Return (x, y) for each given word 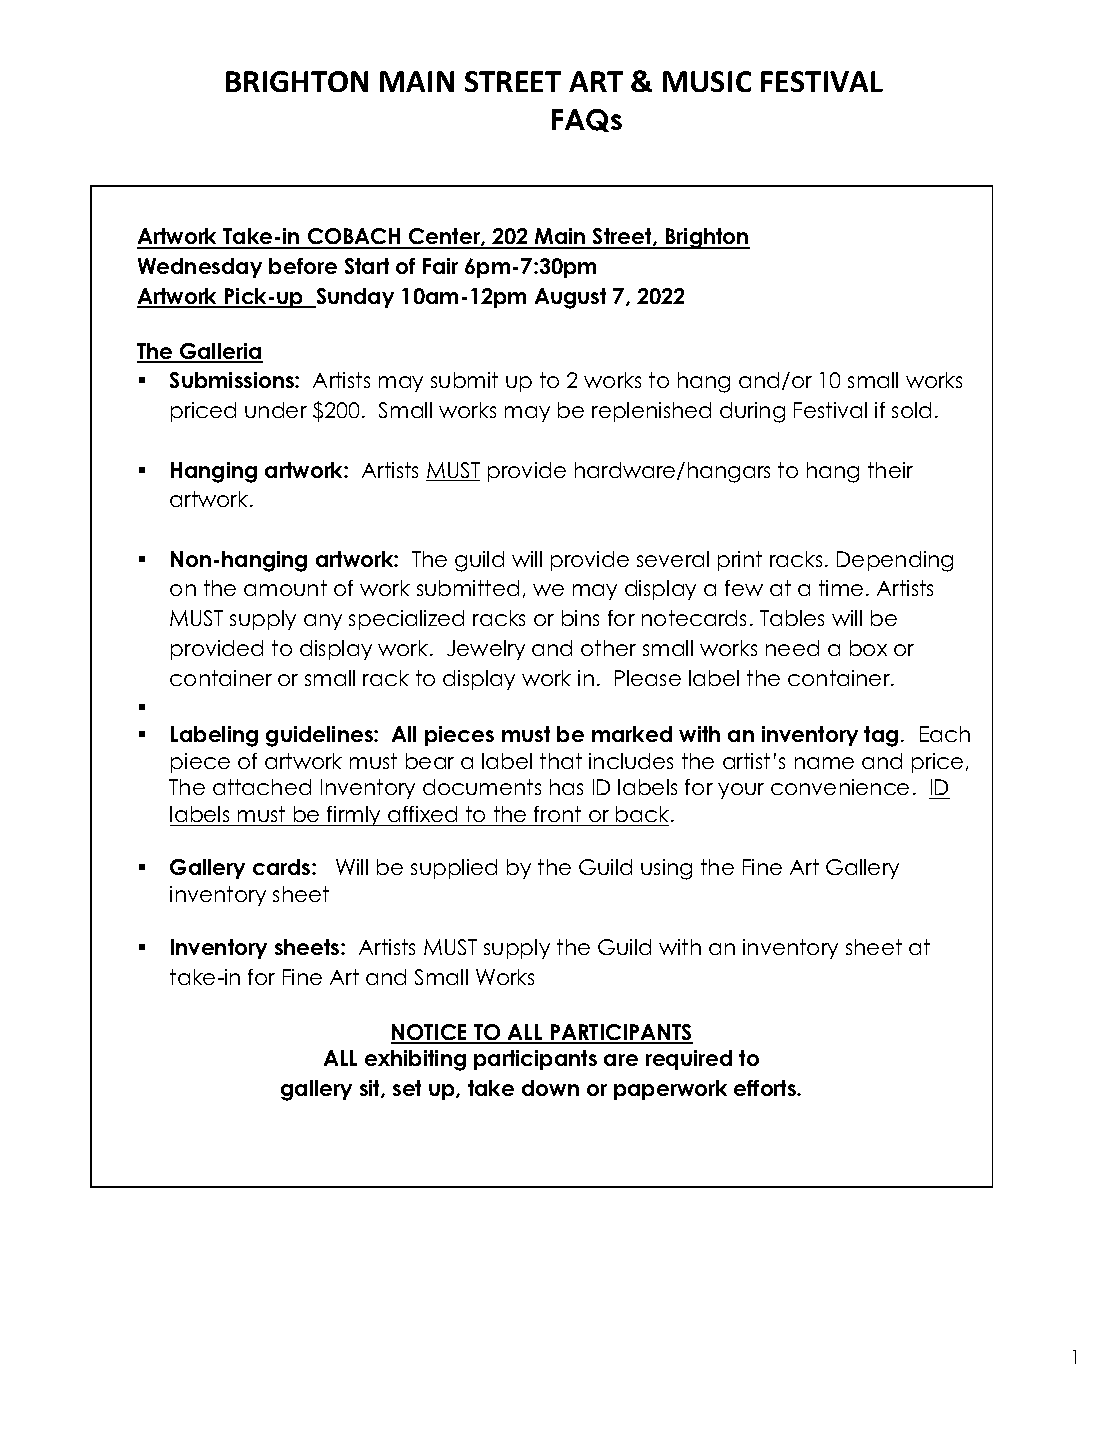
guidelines (320, 736)
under (276, 410)
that (561, 761)
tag (881, 736)
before (303, 266)
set (407, 1088)
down (550, 1088)
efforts (766, 1088)
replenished (651, 412)
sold (911, 410)
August (570, 298)
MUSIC (707, 81)
